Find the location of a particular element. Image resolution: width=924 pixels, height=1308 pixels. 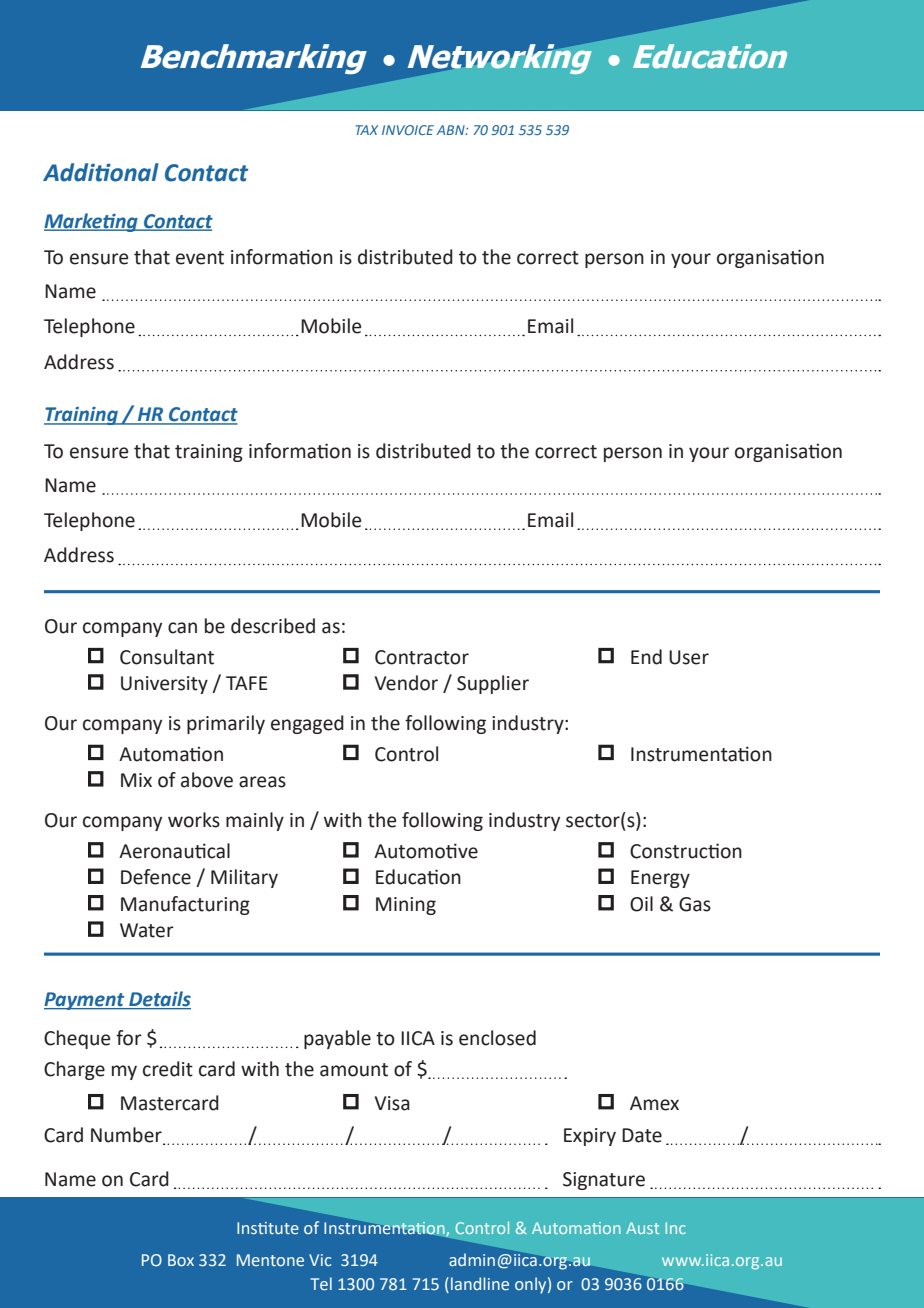

Mining is located at coordinates (406, 906).
